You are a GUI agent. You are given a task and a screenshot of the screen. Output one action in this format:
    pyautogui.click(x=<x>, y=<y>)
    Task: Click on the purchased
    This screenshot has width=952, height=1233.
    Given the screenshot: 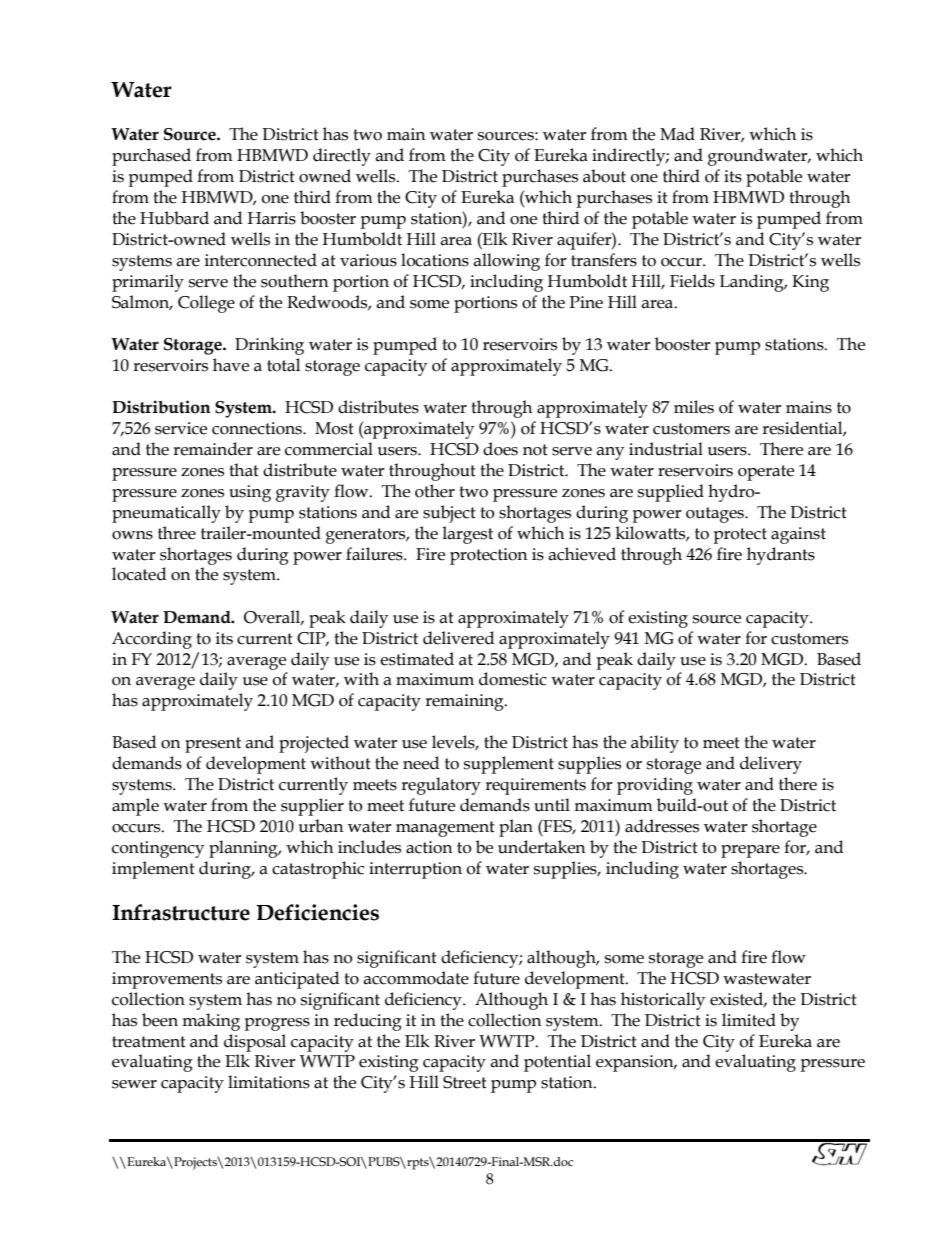 What is the action you would take?
    pyautogui.click(x=151, y=157)
